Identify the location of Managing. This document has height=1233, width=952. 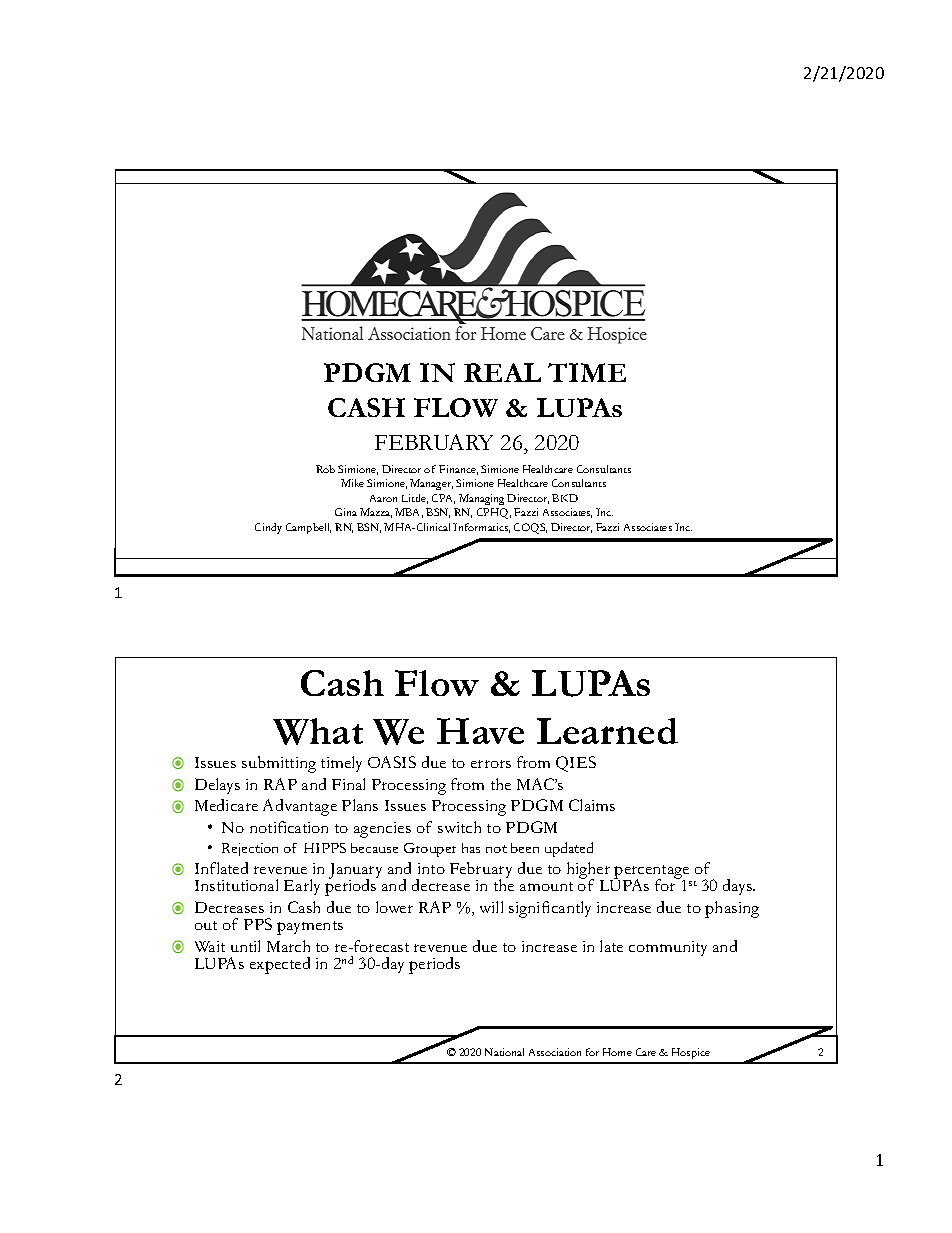
(481, 499).
